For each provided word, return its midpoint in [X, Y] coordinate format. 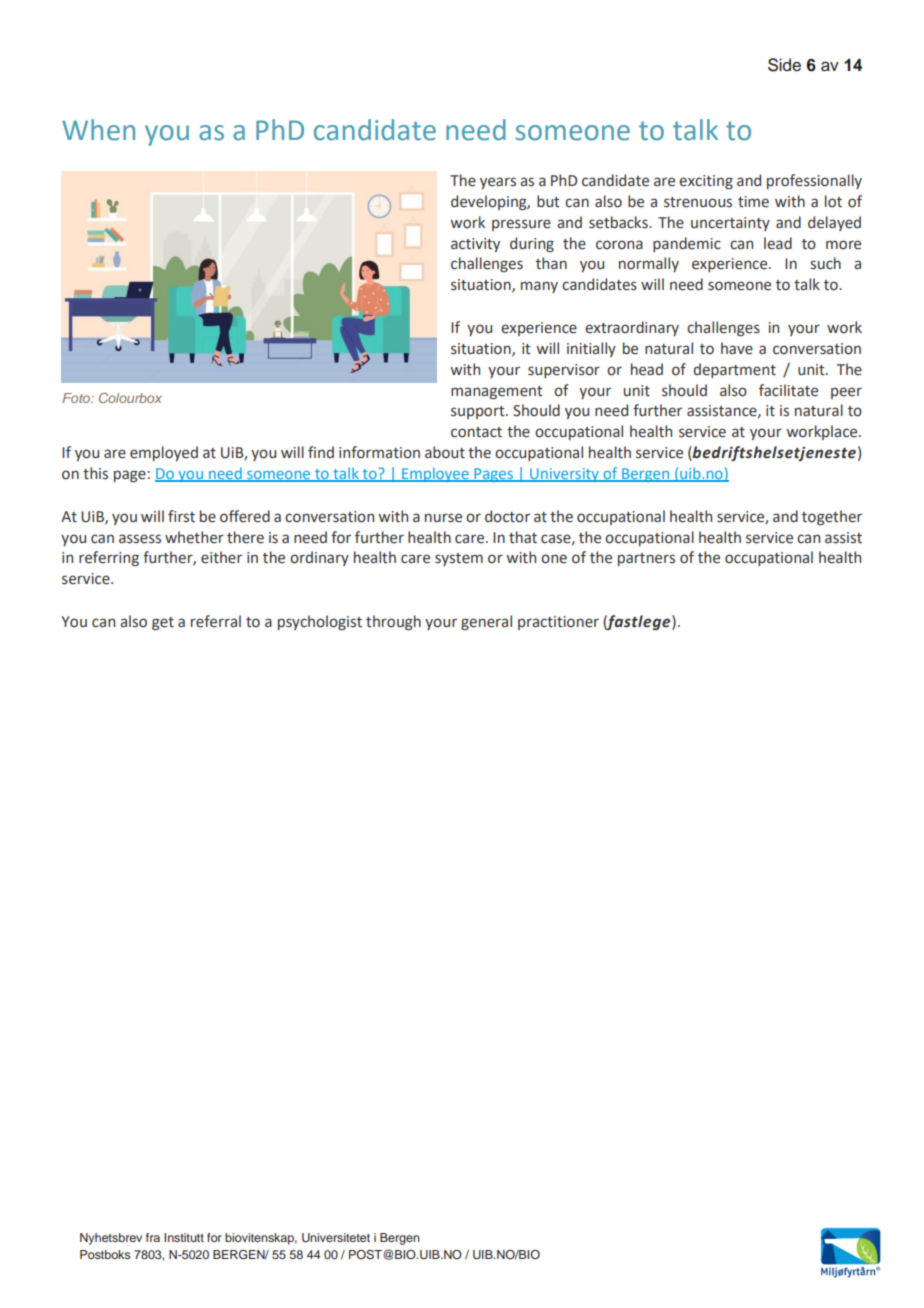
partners [646, 559]
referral [216, 621]
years [498, 183]
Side [784, 65]
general [486, 622]
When [98, 130]
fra [153, 1237]
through [393, 622]
